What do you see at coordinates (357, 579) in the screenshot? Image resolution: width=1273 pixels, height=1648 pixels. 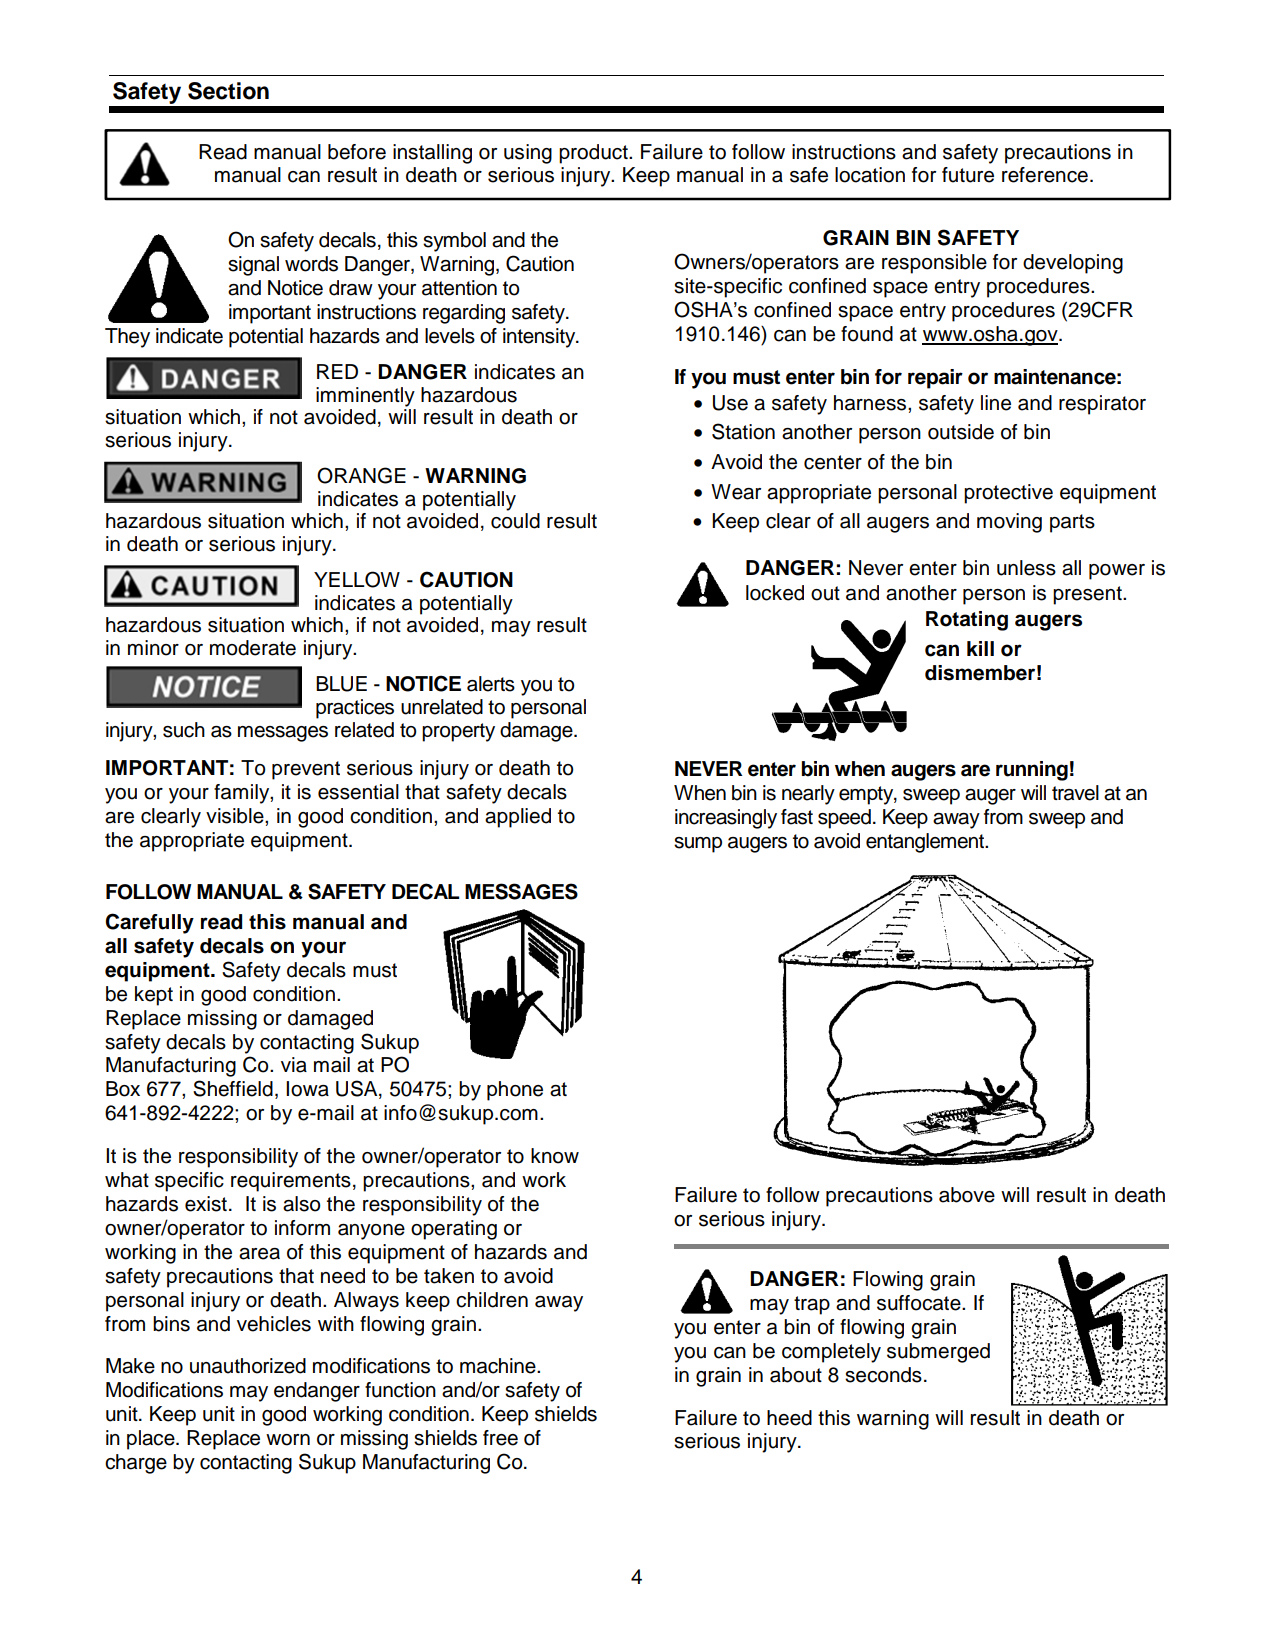 I see `YELLOW` at bounding box center [357, 579].
